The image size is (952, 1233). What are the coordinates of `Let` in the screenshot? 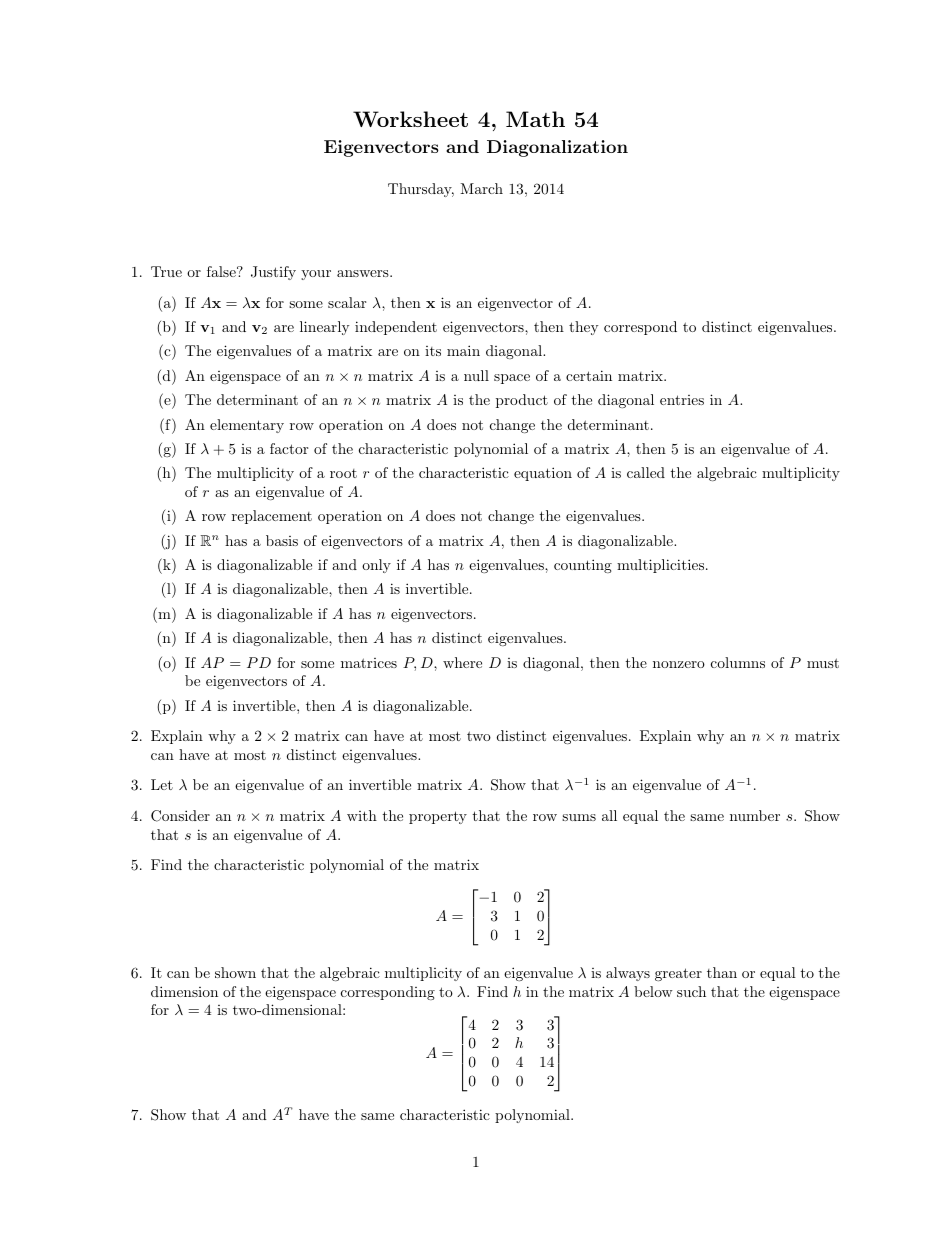 It's located at (162, 784).
